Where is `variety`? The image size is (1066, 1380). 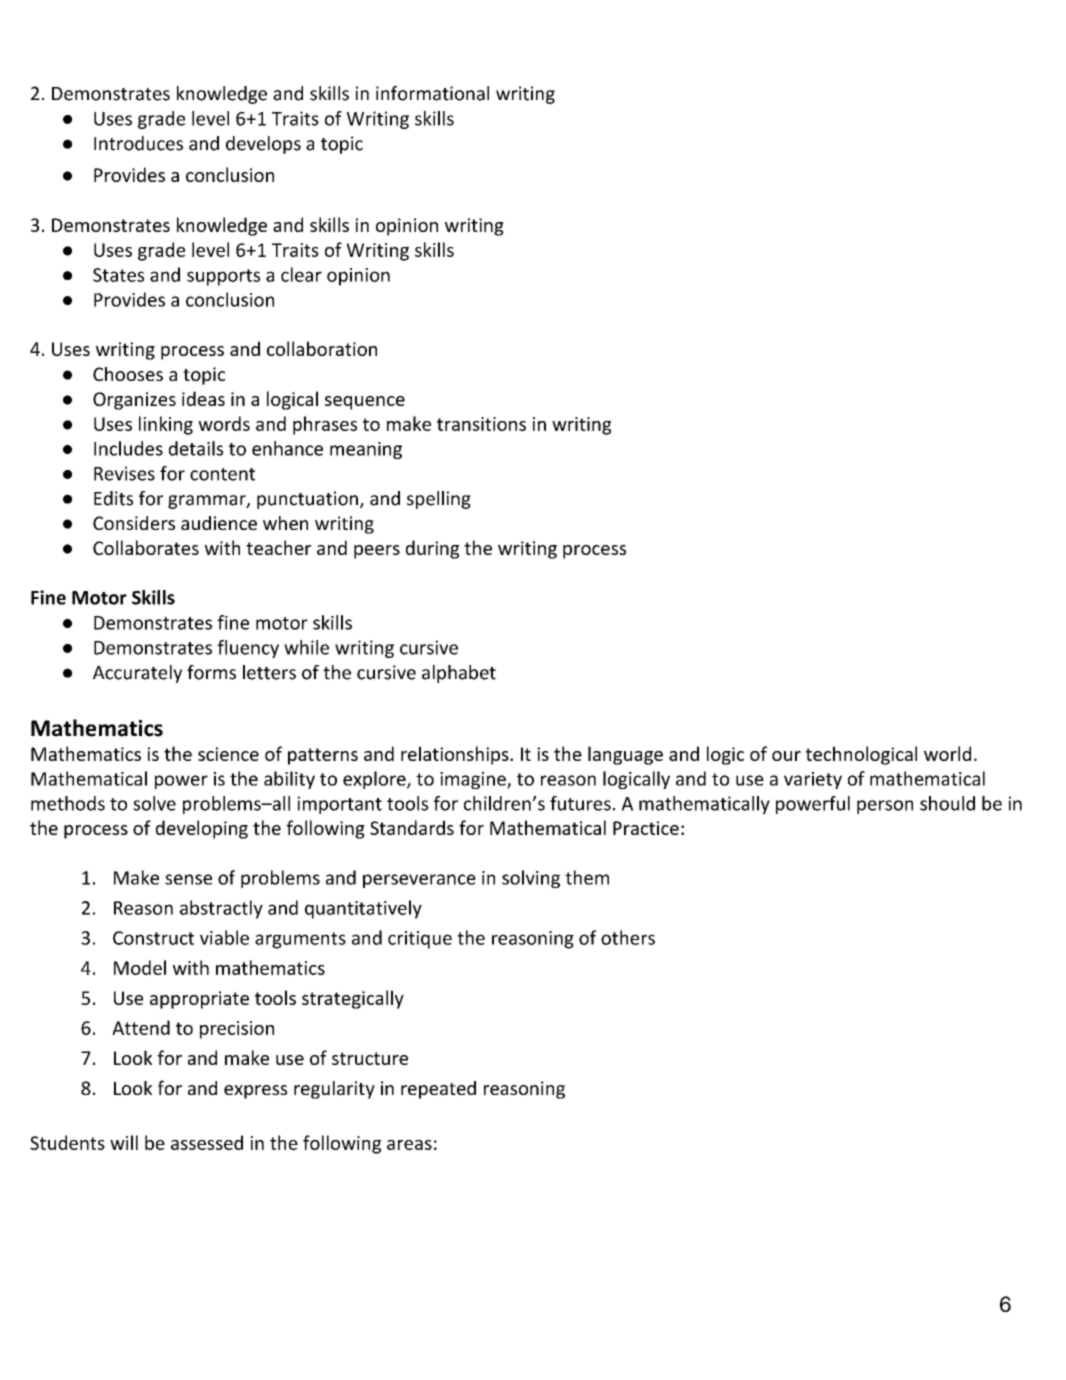 variety is located at coordinates (813, 780).
